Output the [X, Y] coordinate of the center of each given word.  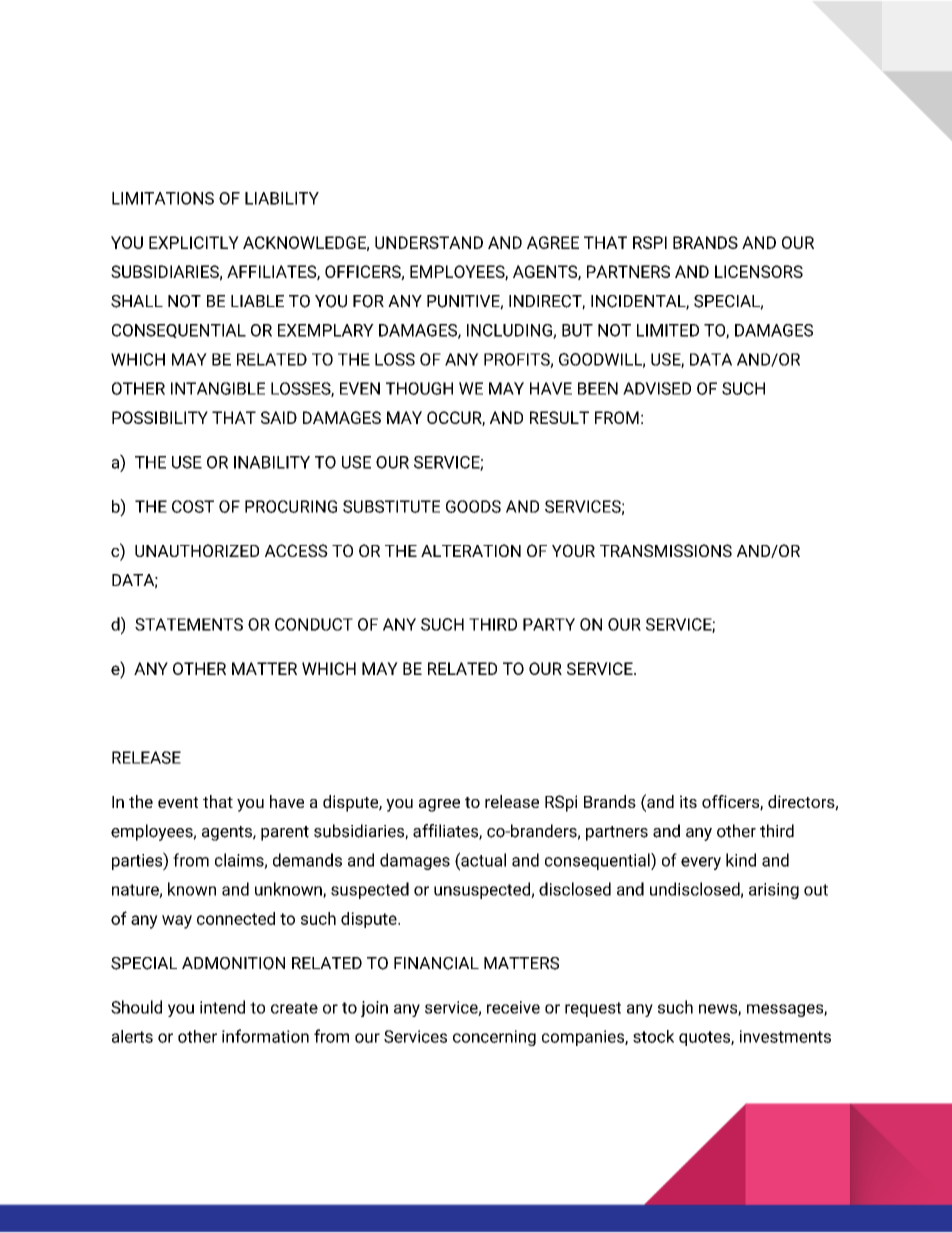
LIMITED [668, 330]
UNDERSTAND [429, 242]
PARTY [549, 624]
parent [285, 833]
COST [193, 506]
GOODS [473, 506]
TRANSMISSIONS [666, 550]
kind [741, 860]
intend [222, 1007]
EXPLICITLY [194, 242]
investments [785, 1036]
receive [513, 1007]
